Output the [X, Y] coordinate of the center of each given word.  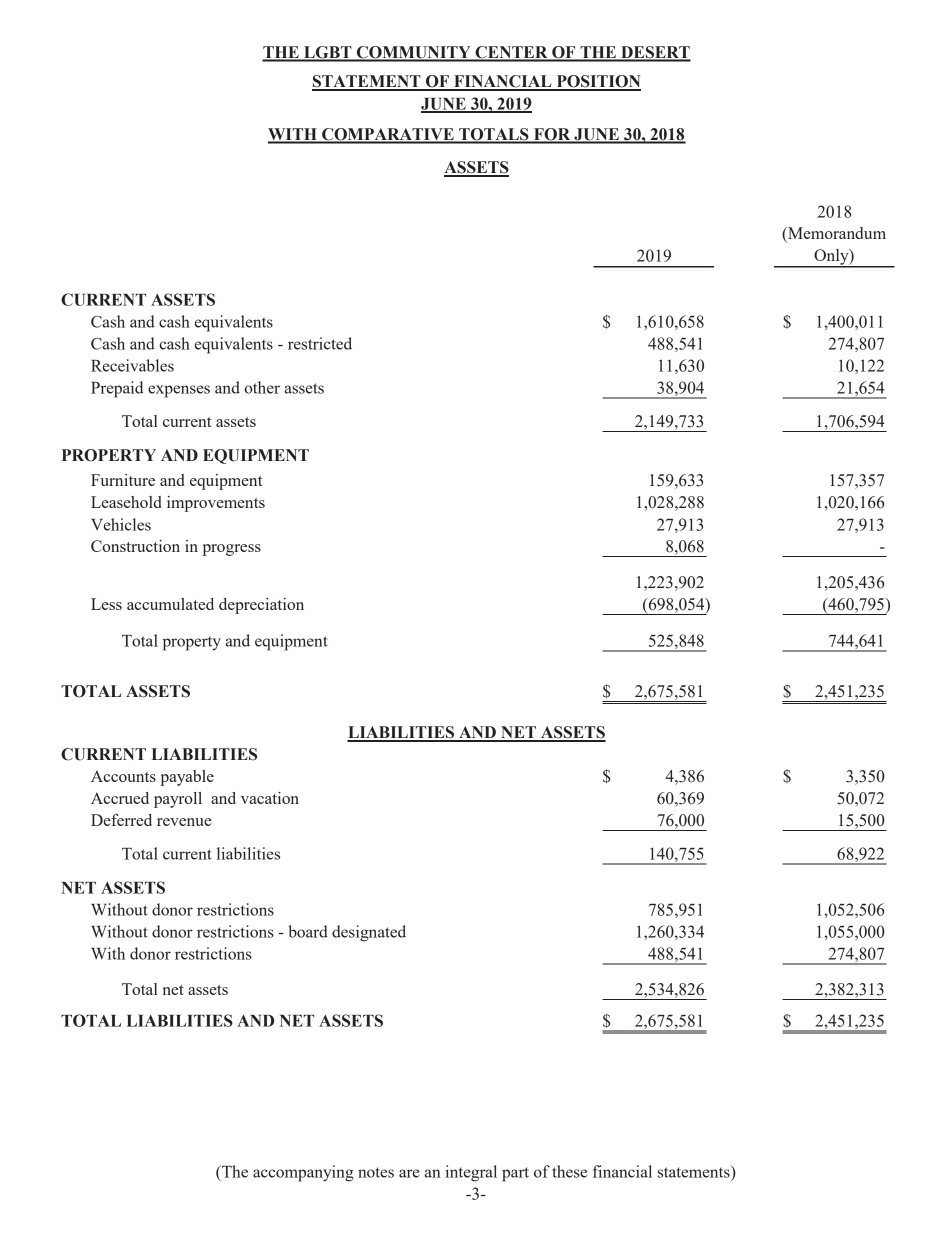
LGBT [328, 53]
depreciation [261, 606]
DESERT [655, 53]
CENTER [511, 53]
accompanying [303, 1173]
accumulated [170, 604]
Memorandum [836, 234]
